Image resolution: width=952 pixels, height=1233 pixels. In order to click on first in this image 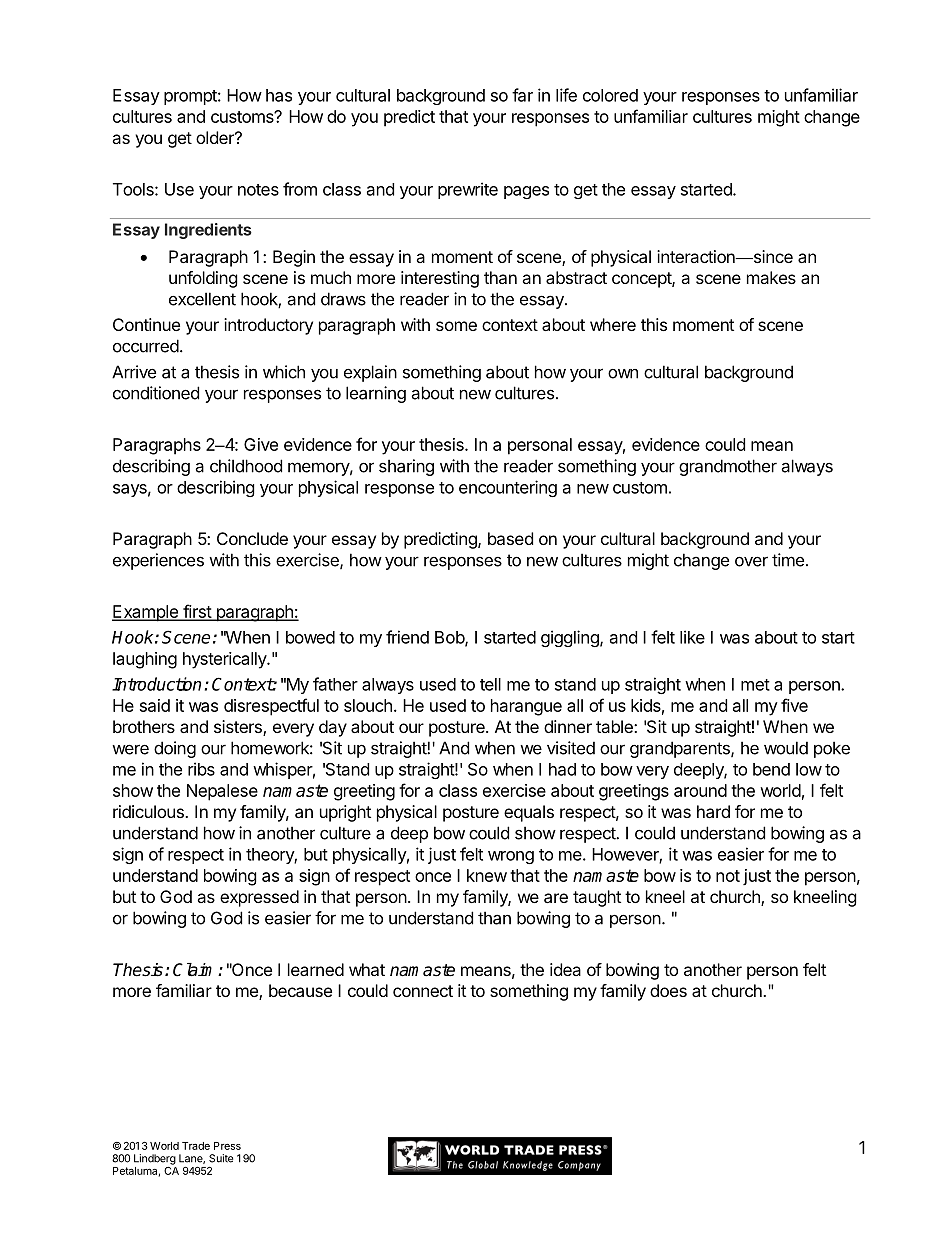, I will do `click(197, 612)`.
